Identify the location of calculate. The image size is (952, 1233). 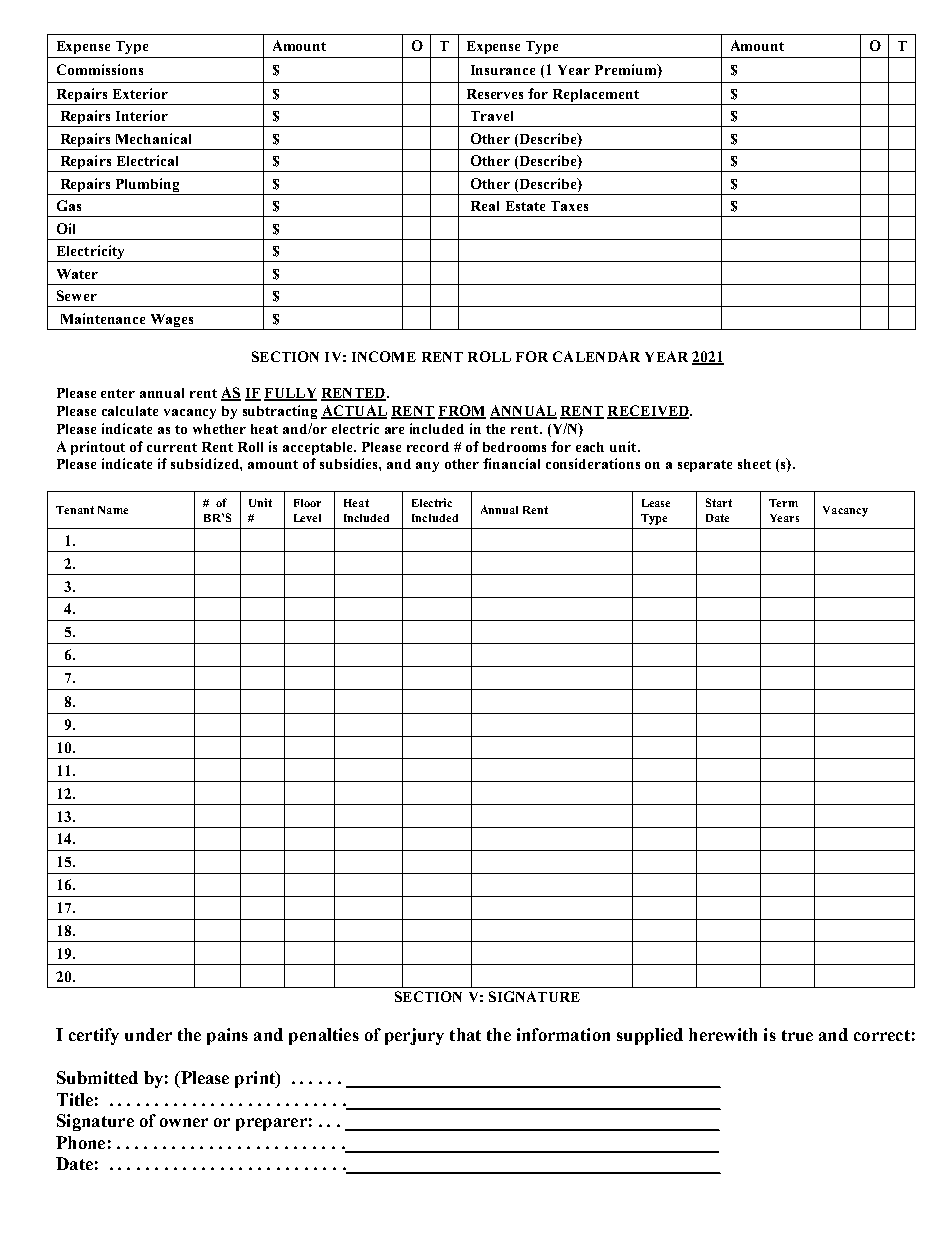
(130, 411).
